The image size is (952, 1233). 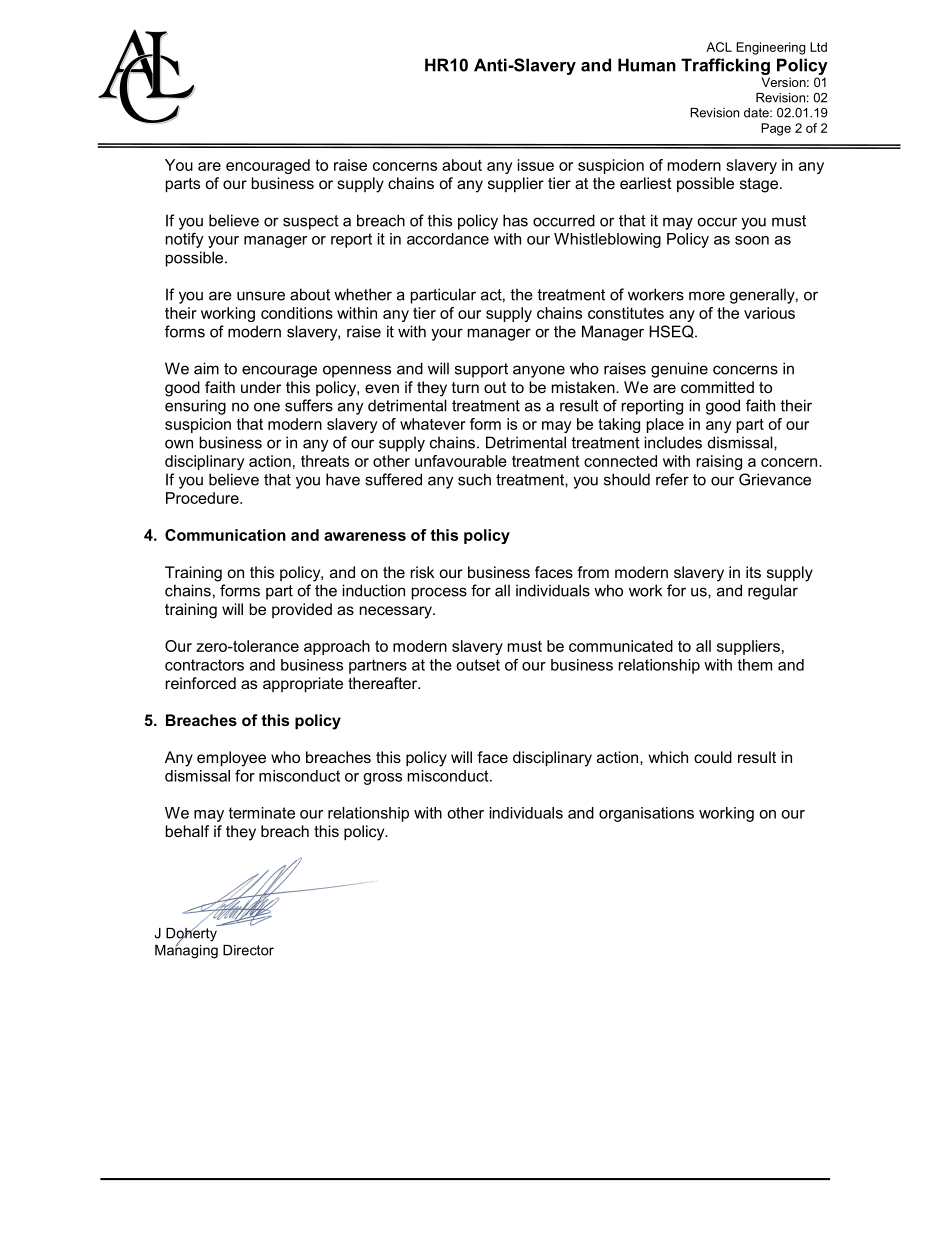 What do you see at coordinates (775, 479) in the image?
I see `Grievance` at bounding box center [775, 479].
